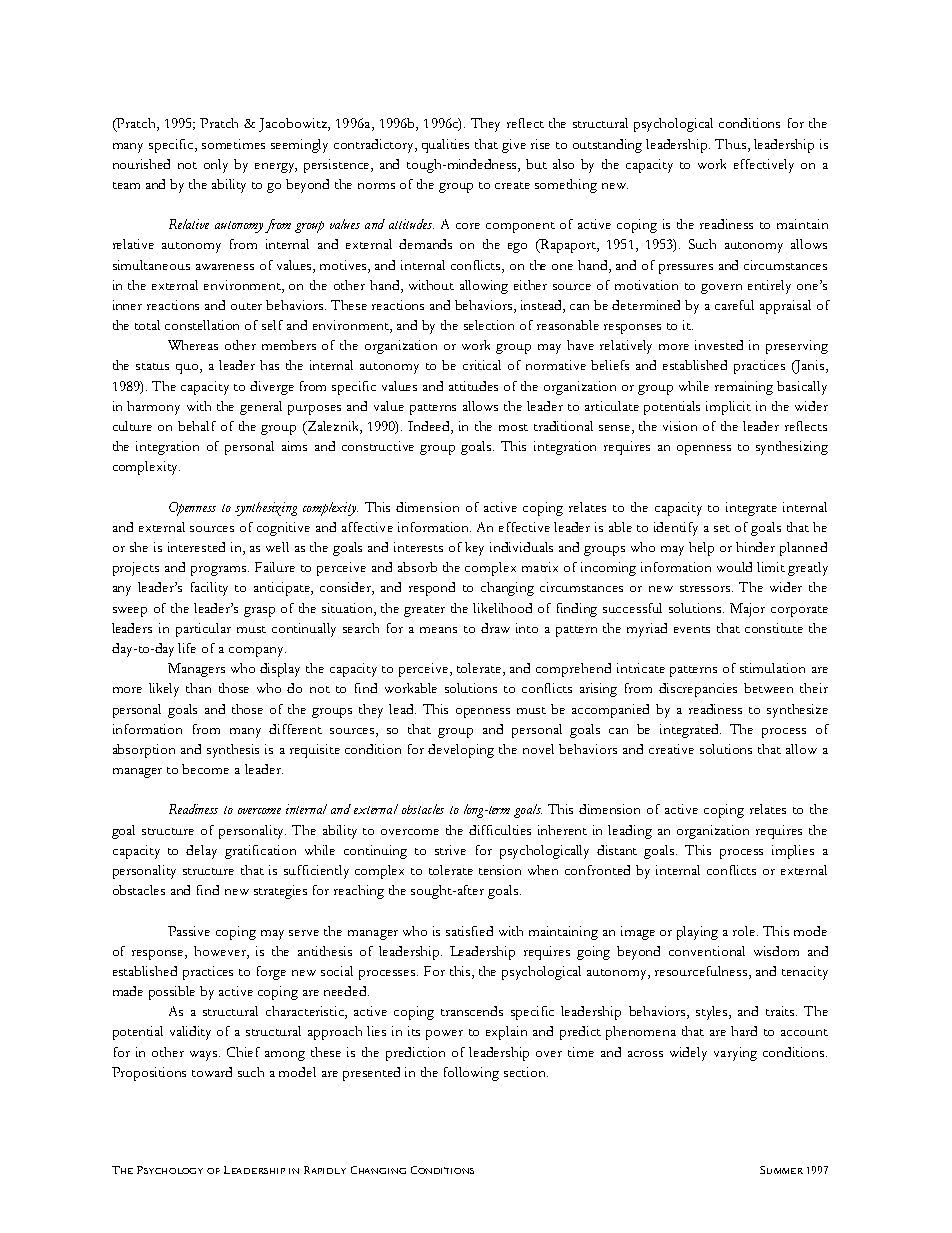 The width and height of the screenshot is (952, 1233). I want to click on quo, so click(188, 369).
